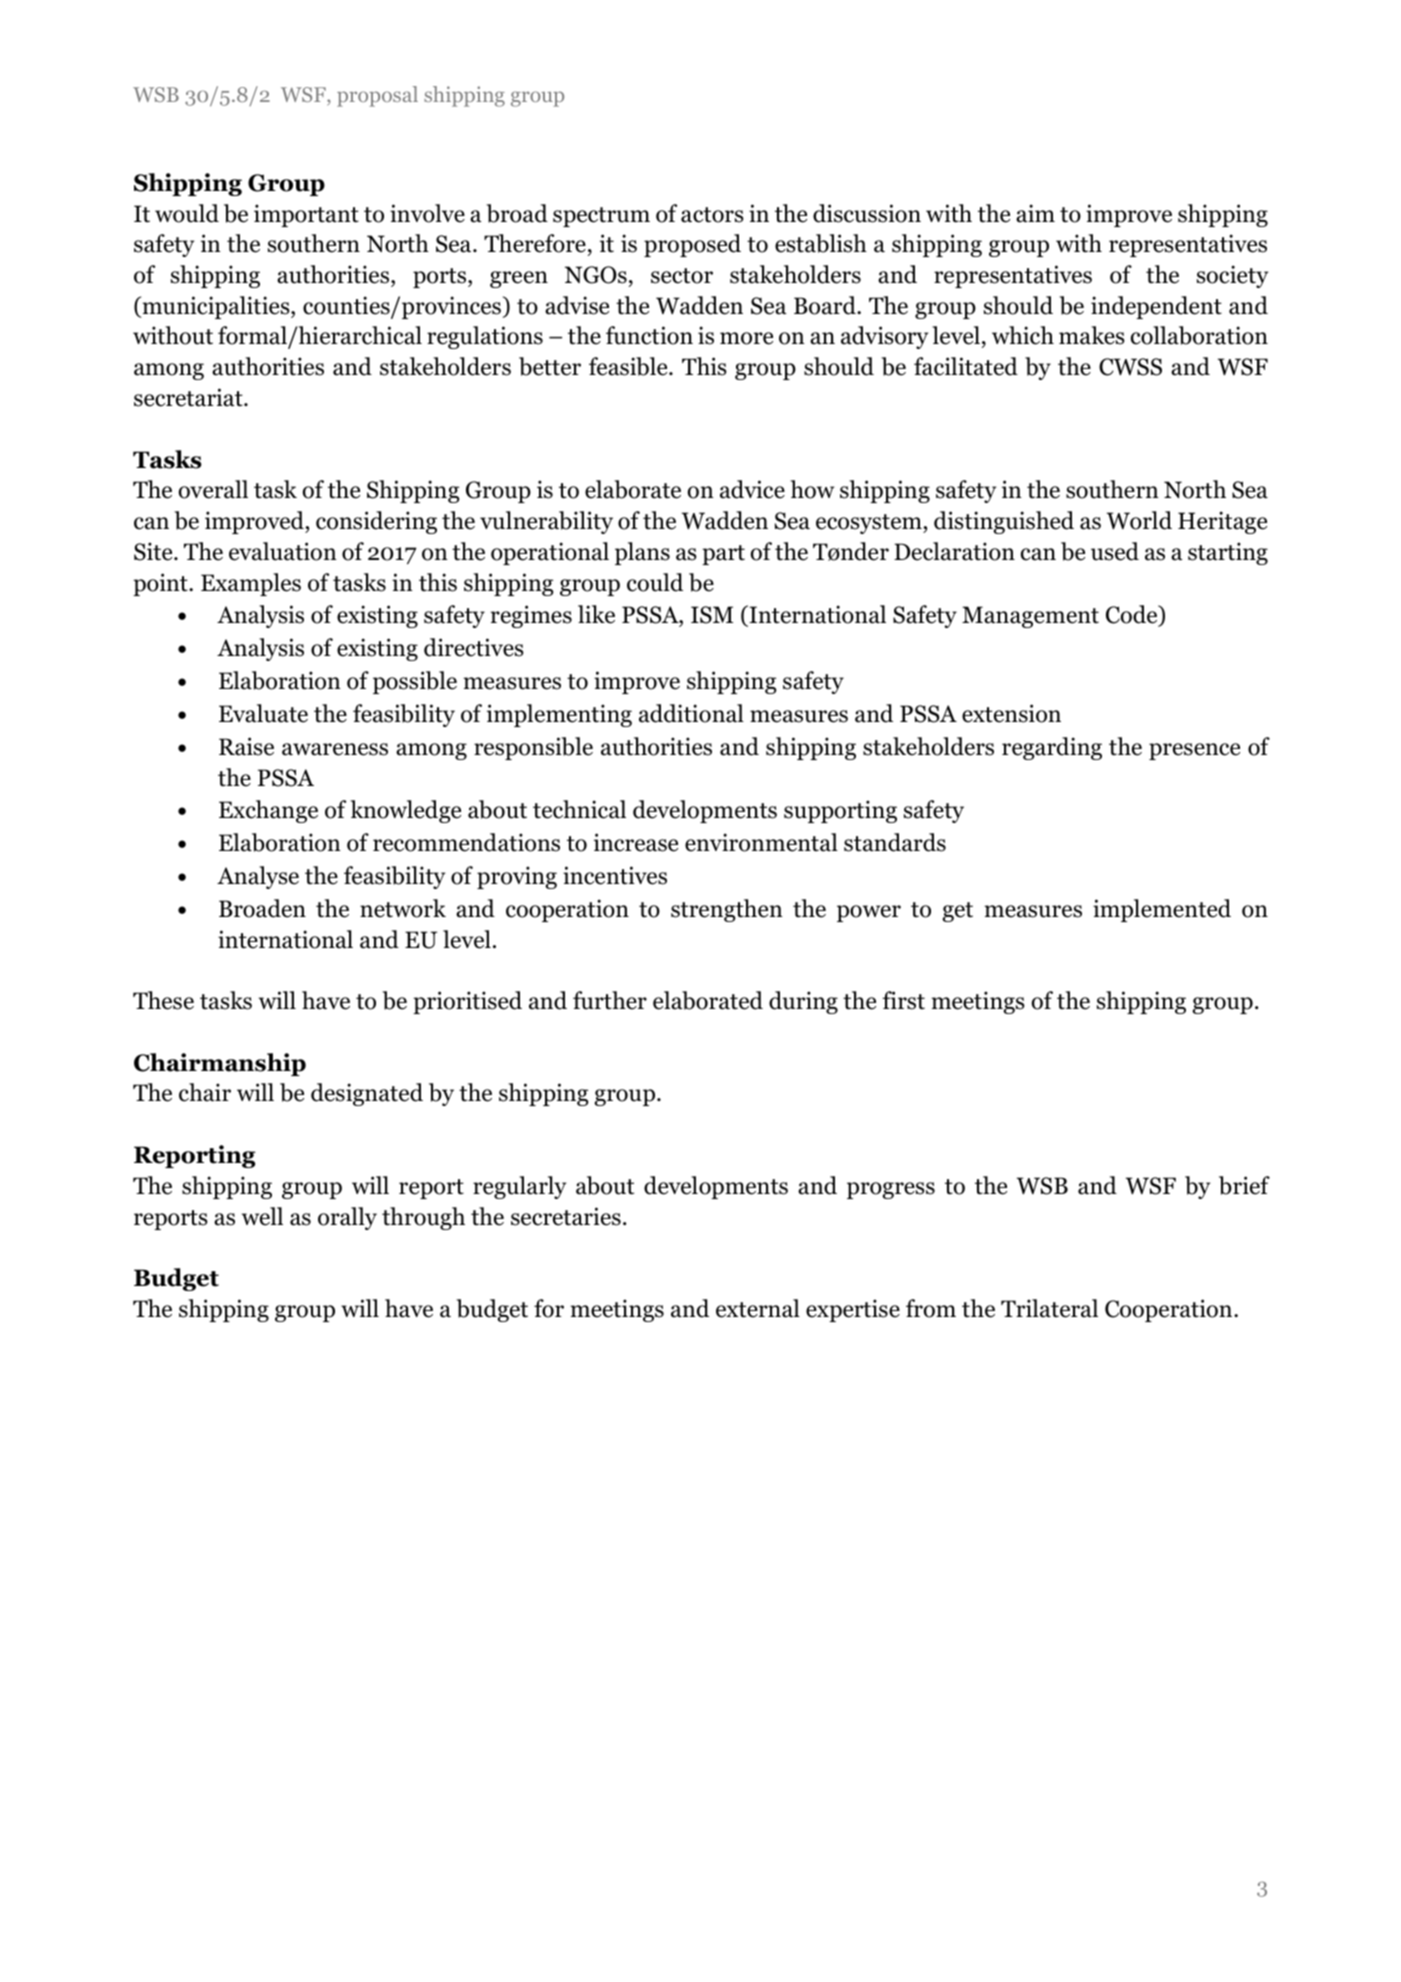 The image size is (1401, 1982). What do you see at coordinates (727, 910) in the image?
I see `strengthen` at bounding box center [727, 910].
